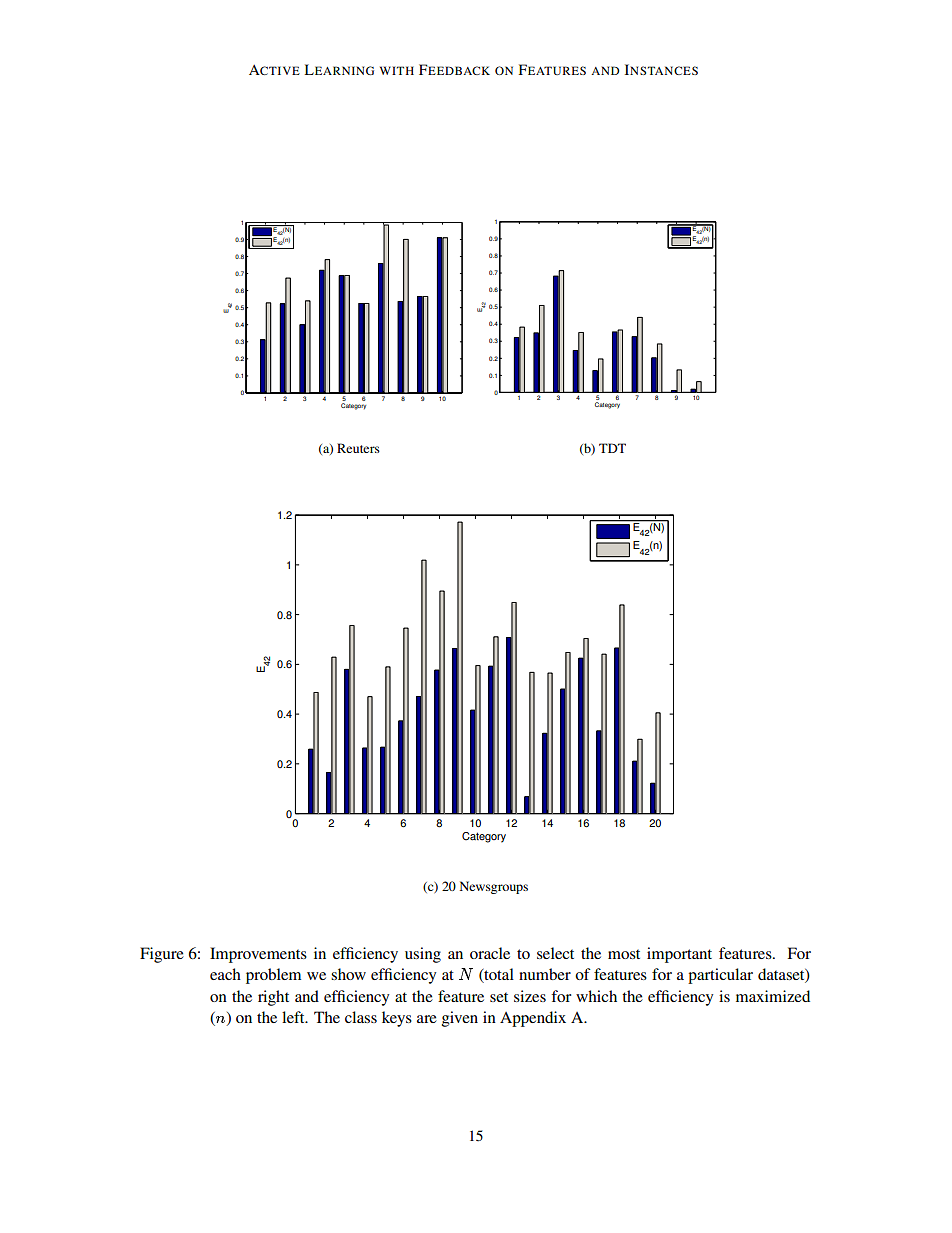 Image resolution: width=952 pixels, height=1233 pixels. What do you see at coordinates (273, 998) in the document?
I see `right` at bounding box center [273, 998].
